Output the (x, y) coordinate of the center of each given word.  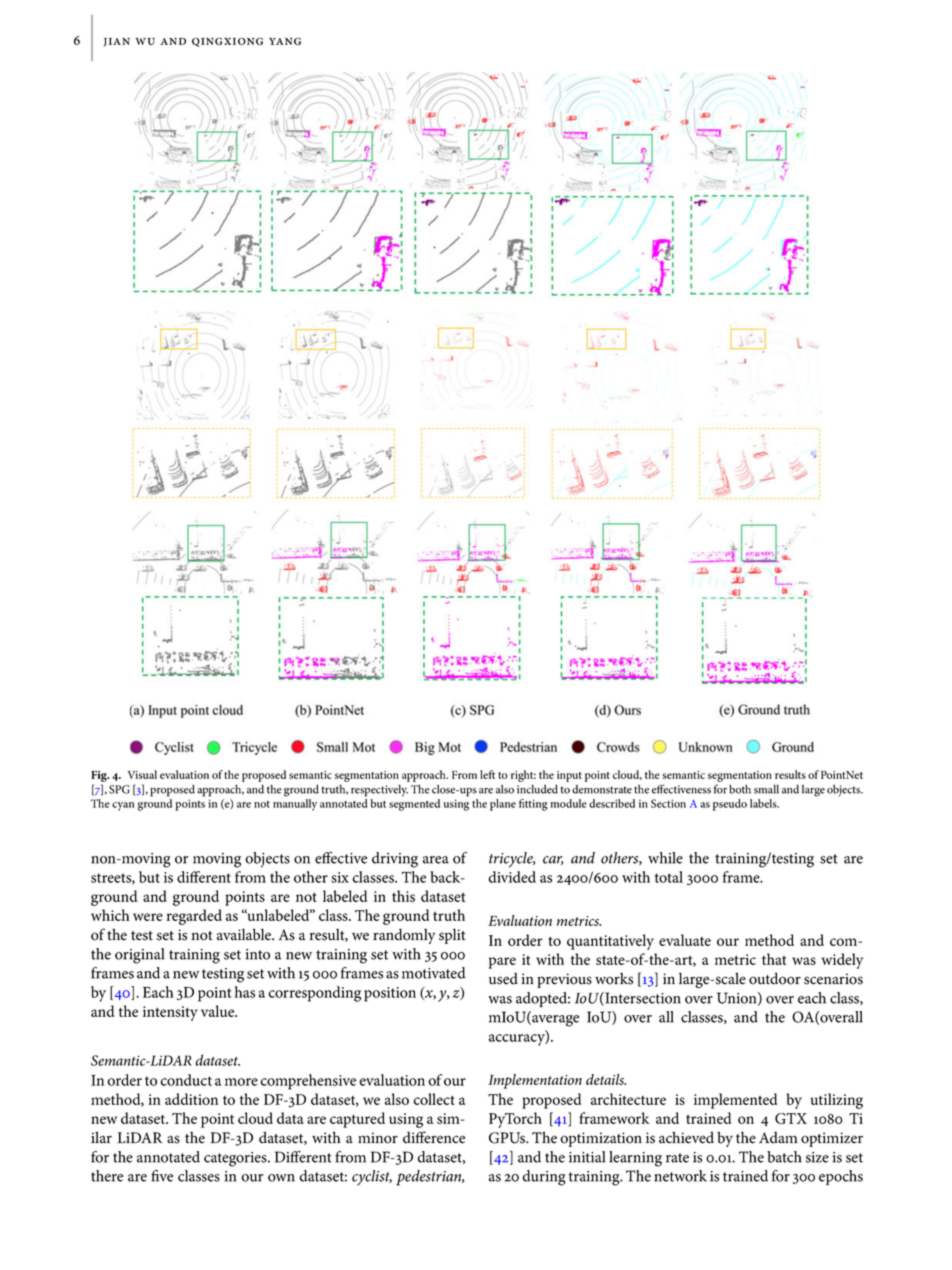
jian (117, 42)
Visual (142, 774)
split (452, 936)
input (569, 776)
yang (285, 41)
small (766, 789)
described (612, 803)
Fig (100, 776)
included (537, 789)
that (774, 959)
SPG (119, 789)
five (162, 1176)
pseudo (730, 805)
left (487, 774)
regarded (194, 917)
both (740, 789)
